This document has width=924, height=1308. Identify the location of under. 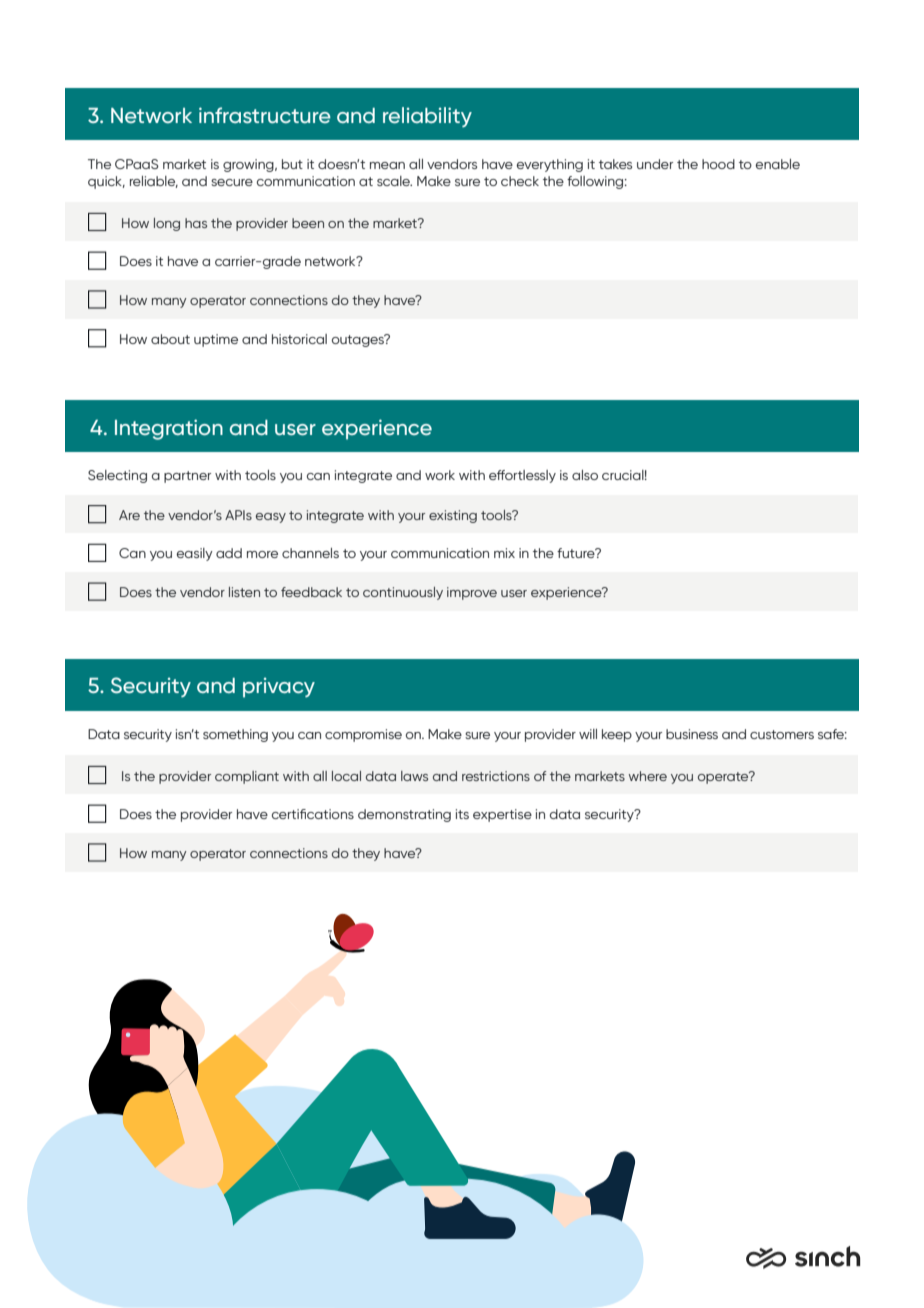
(655, 164).
